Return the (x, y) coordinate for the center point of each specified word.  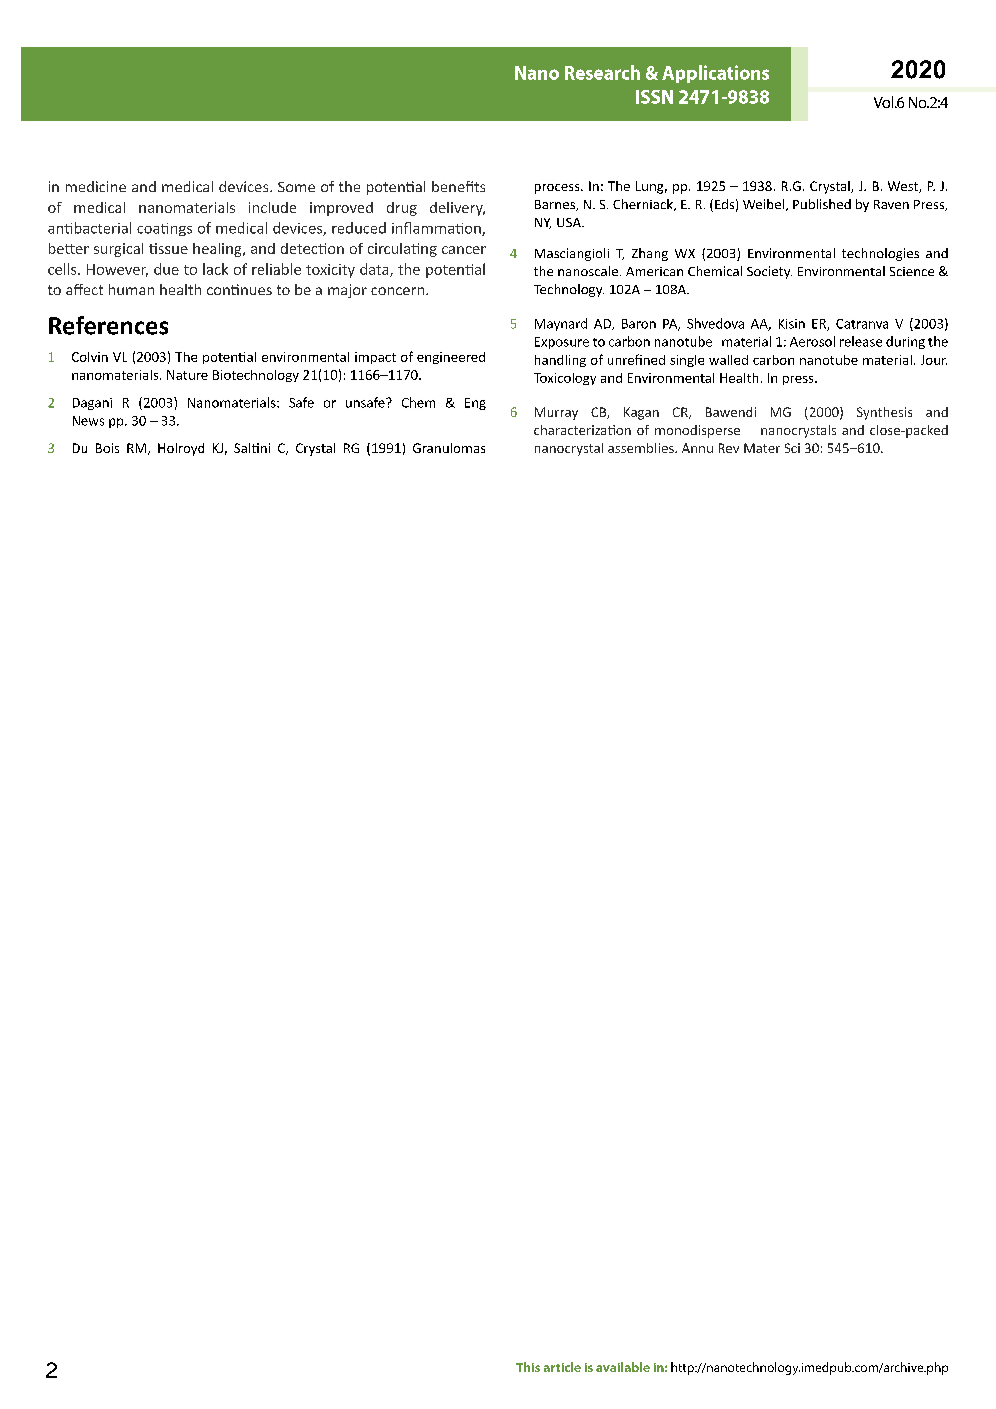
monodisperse (697, 431)
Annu (697, 448)
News (88, 421)
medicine (96, 186)
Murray (556, 413)
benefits (458, 186)
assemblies (642, 448)
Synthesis (884, 413)
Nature (187, 375)
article (562, 1367)
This (528, 1367)
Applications (715, 74)
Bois (107, 448)
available (623, 1367)
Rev (729, 448)
